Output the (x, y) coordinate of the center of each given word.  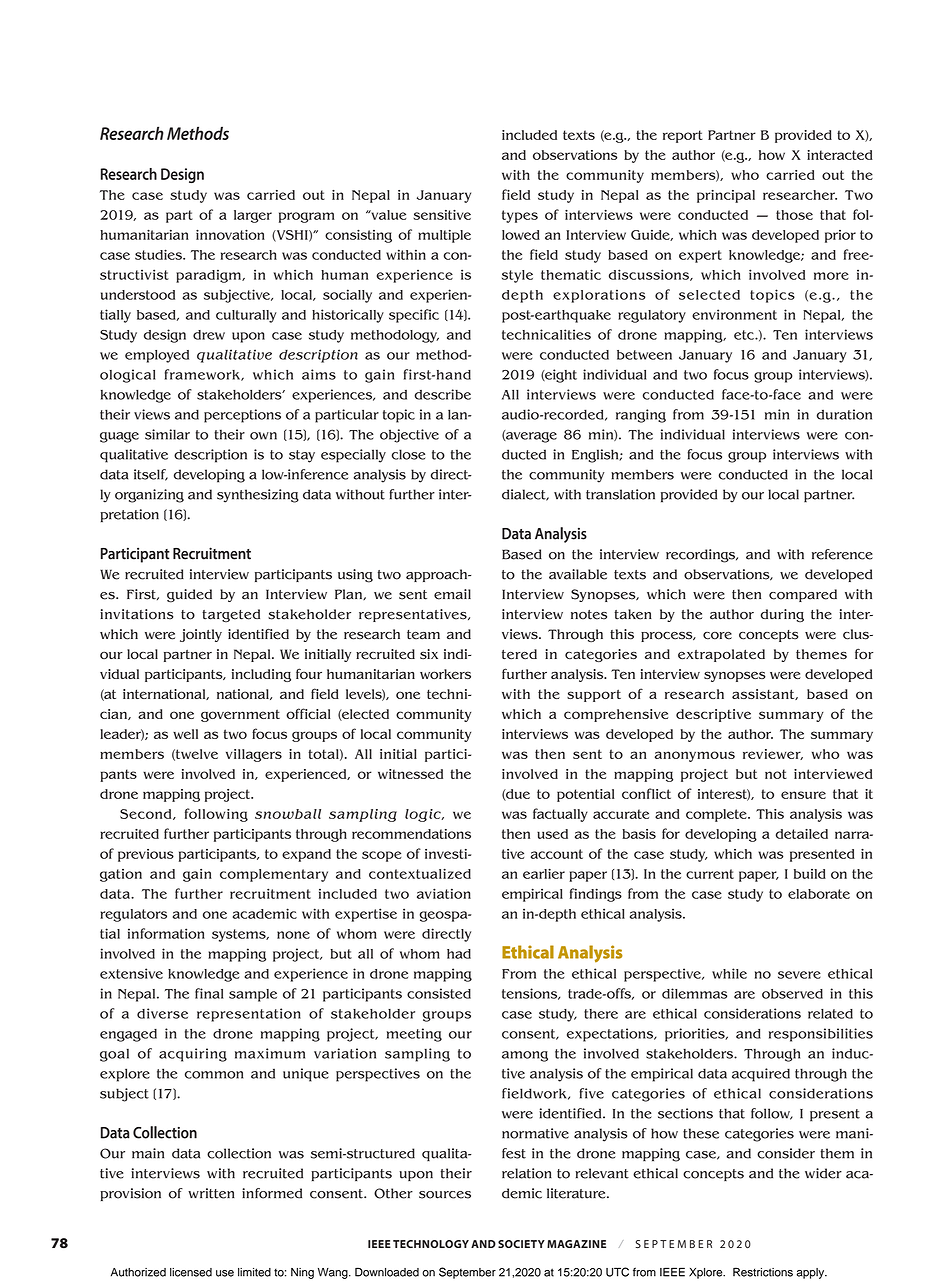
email (452, 594)
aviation (444, 893)
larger (253, 216)
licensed (191, 1272)
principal (726, 196)
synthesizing (258, 496)
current (710, 874)
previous (146, 855)
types (520, 216)
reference (842, 554)
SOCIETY (521, 1244)
